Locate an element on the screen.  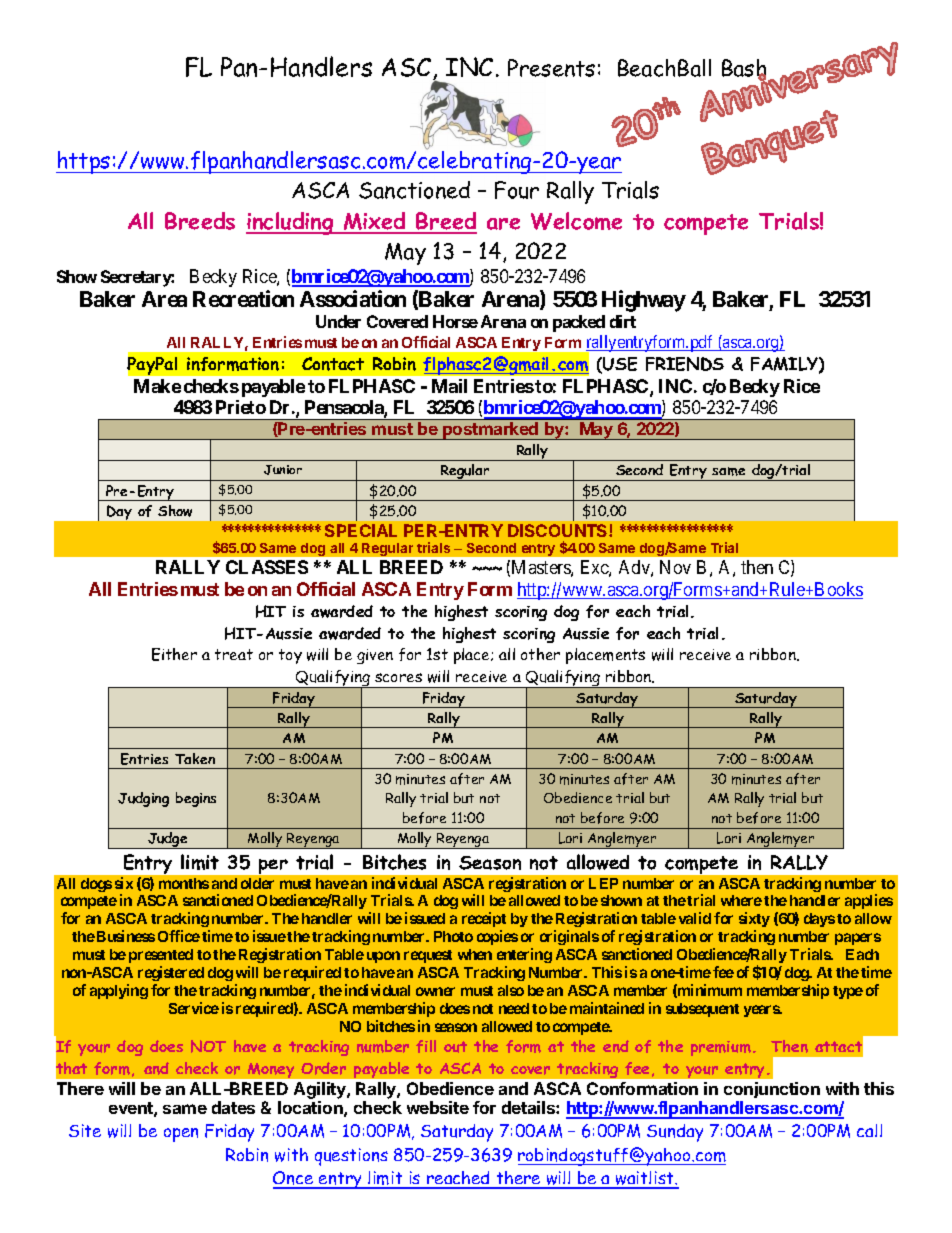
Horse is located at coordinates (455, 321).
